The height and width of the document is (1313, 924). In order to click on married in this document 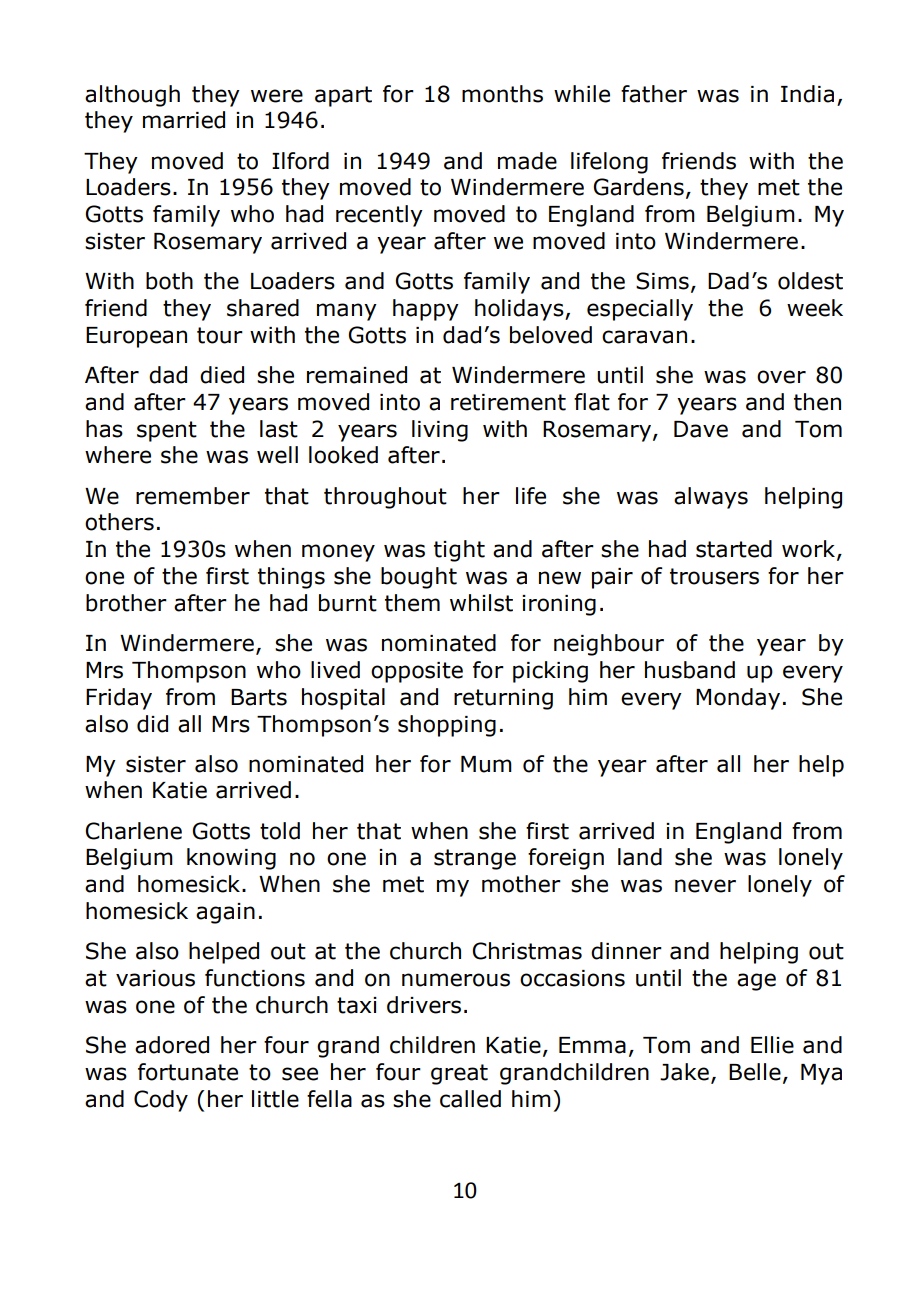, I will do `click(184, 120)`.
